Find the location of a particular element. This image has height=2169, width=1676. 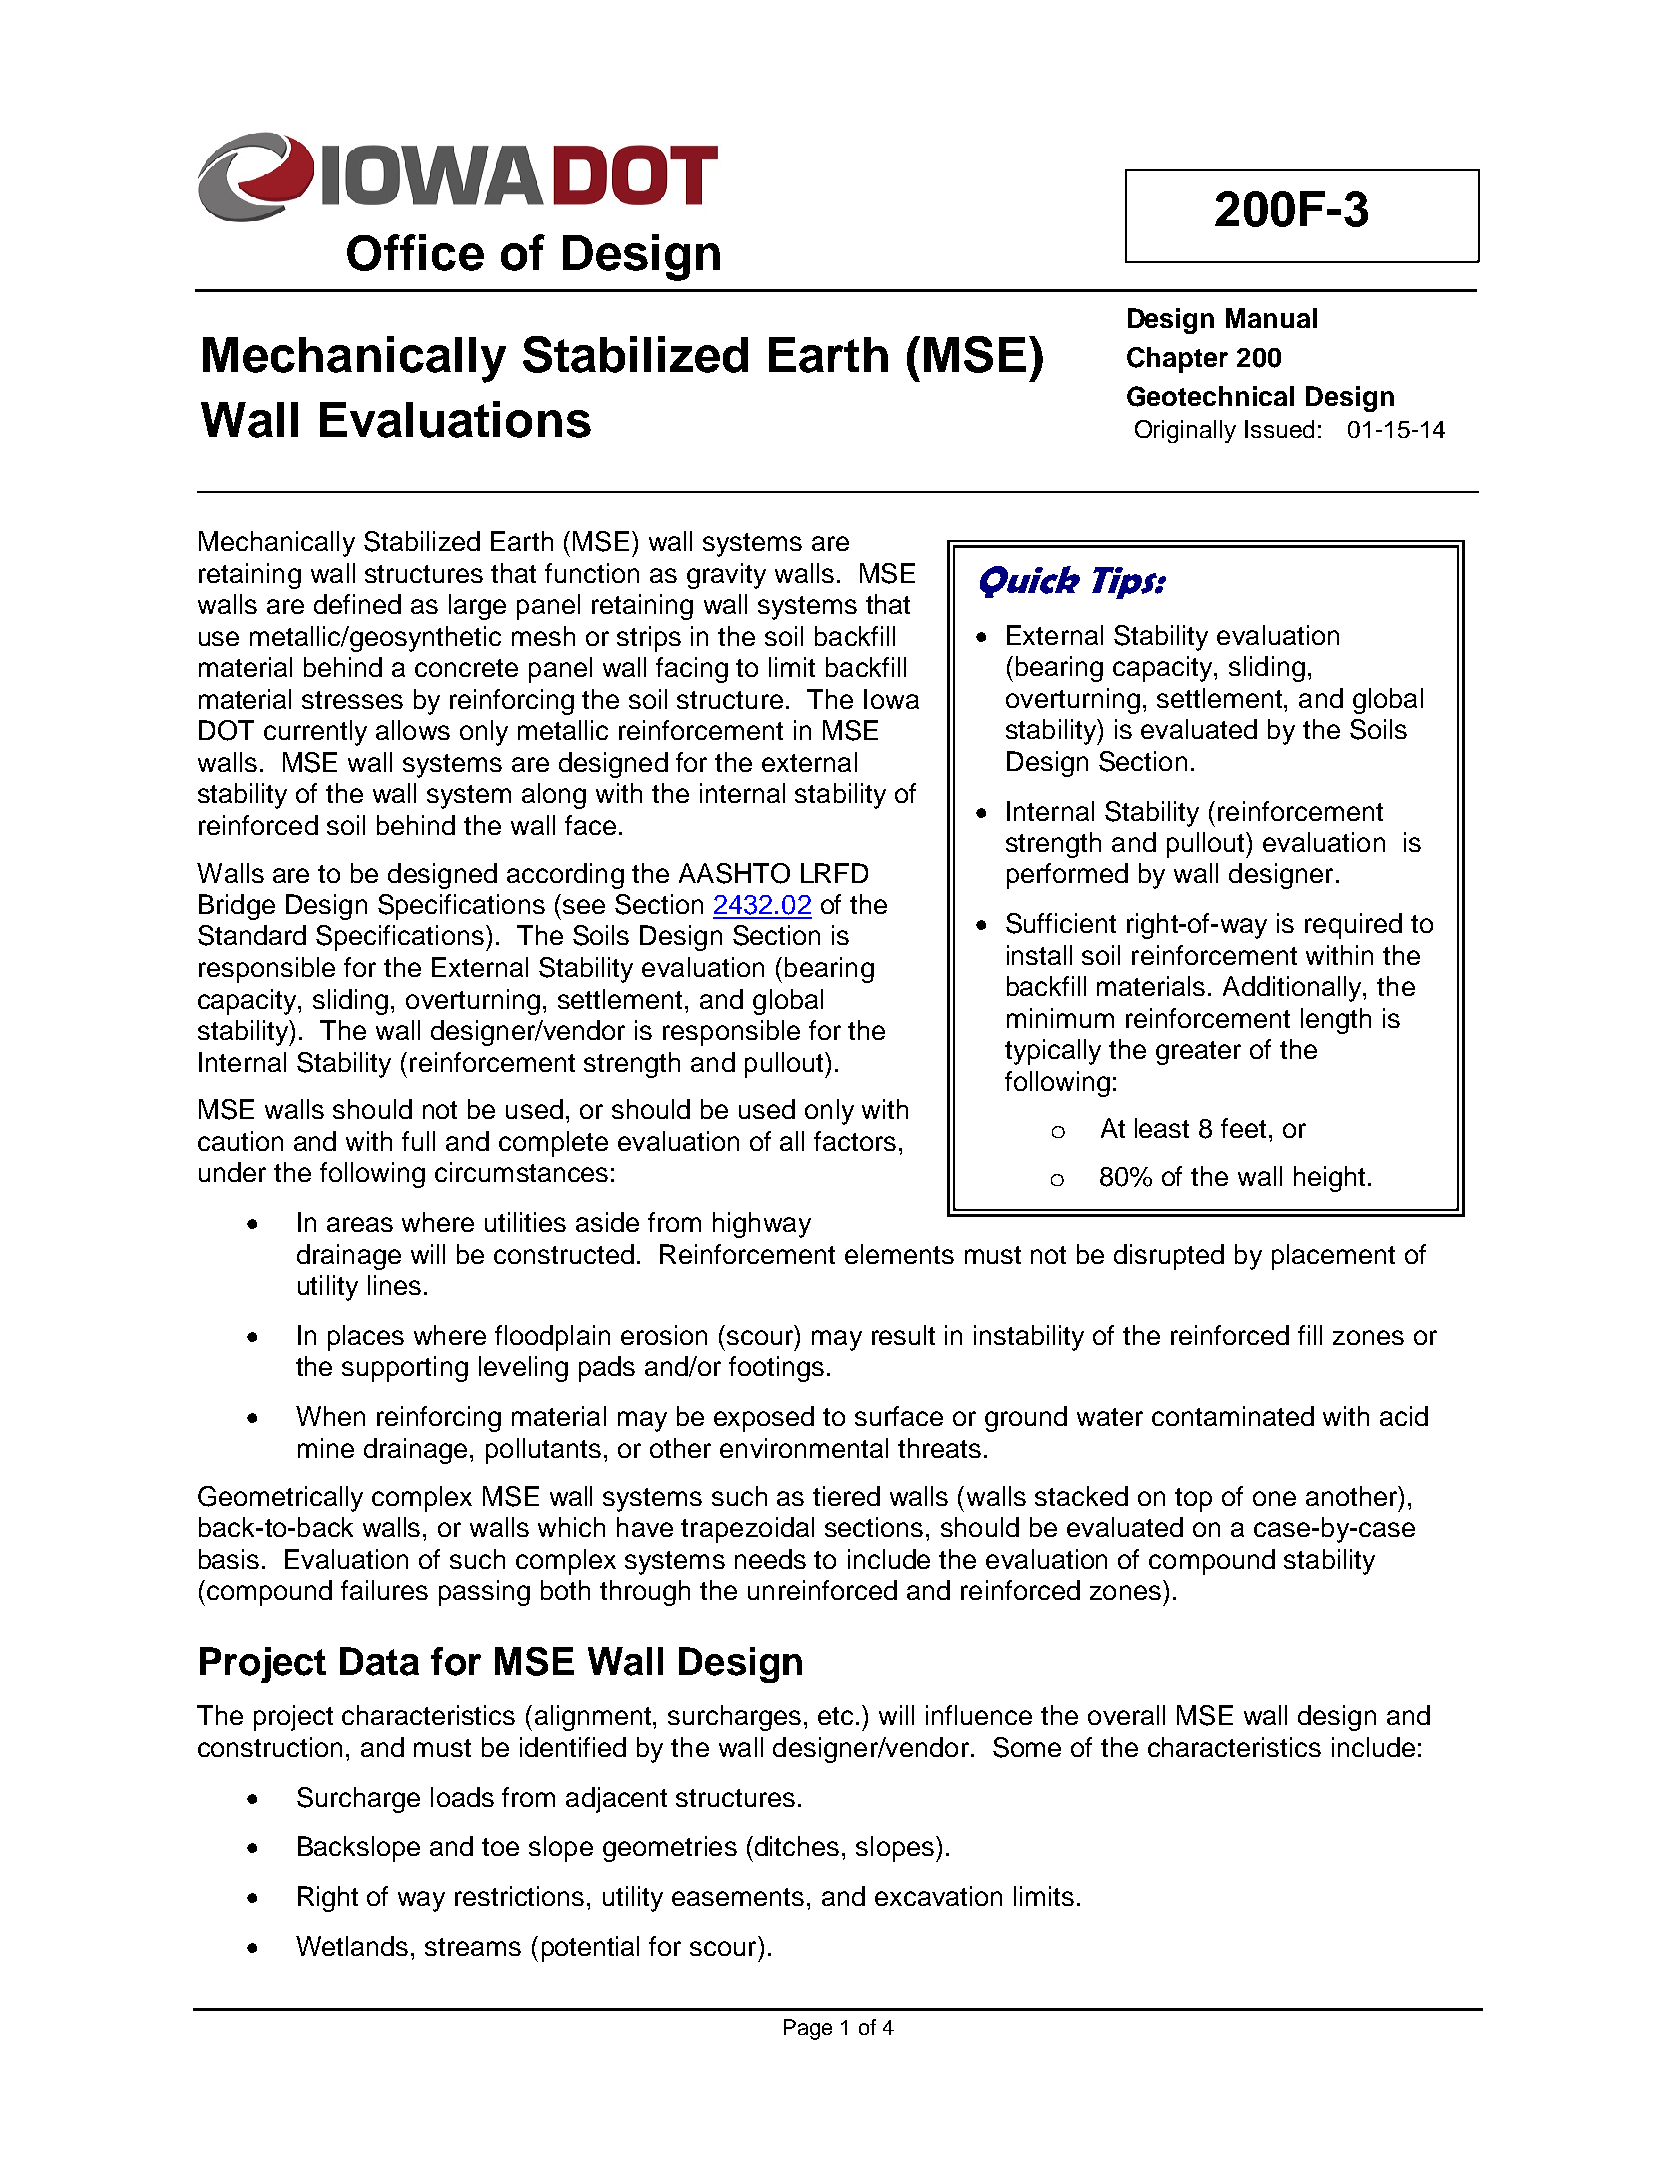

Office is located at coordinates (415, 252).
